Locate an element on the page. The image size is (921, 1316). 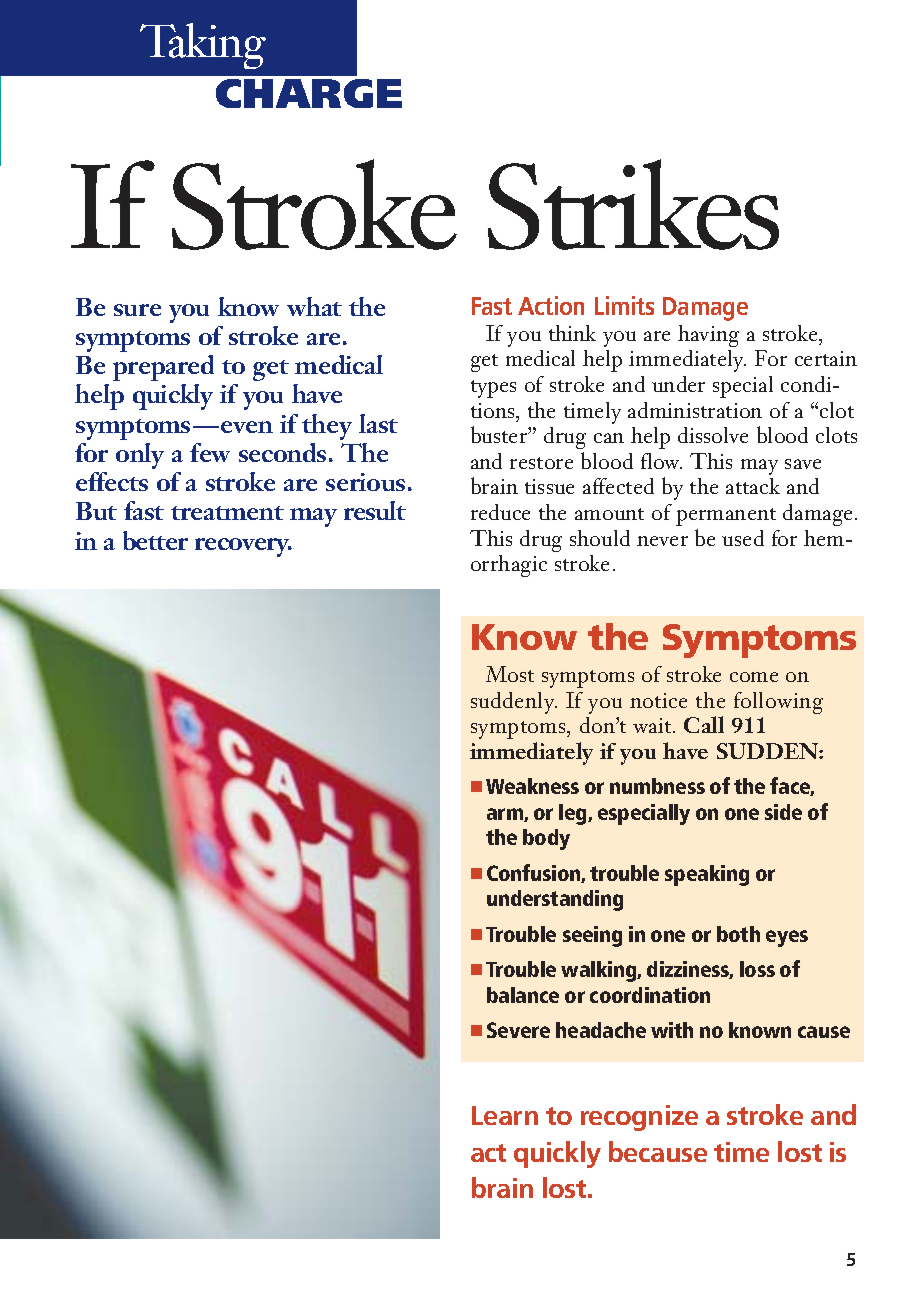
CHARGE is located at coordinates (309, 93).
